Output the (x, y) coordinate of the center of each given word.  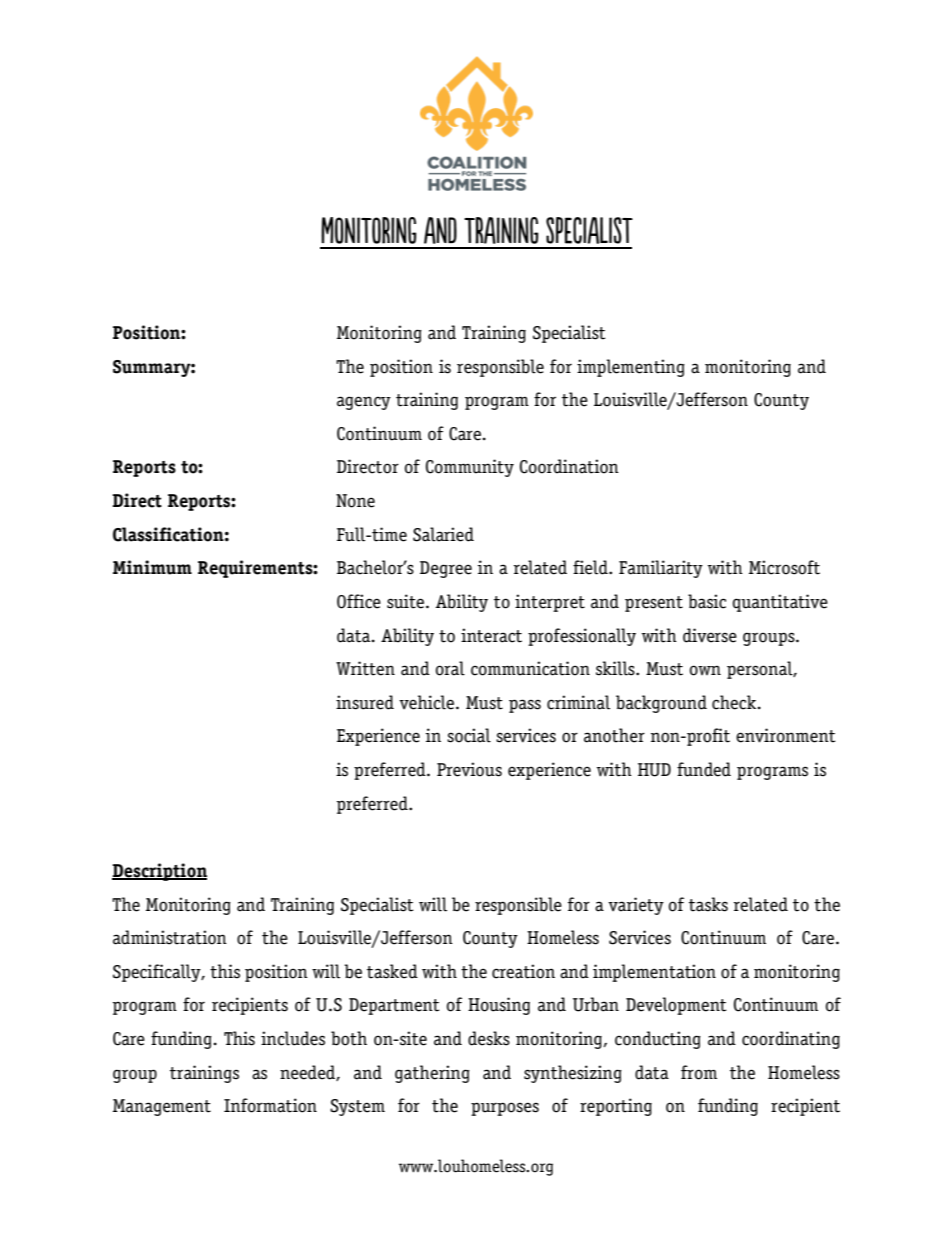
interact (491, 635)
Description (159, 872)
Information (270, 1105)
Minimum (152, 567)
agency (364, 403)
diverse (710, 635)
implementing (631, 368)
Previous (469, 769)
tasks (708, 904)
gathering (432, 1074)
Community (470, 468)
